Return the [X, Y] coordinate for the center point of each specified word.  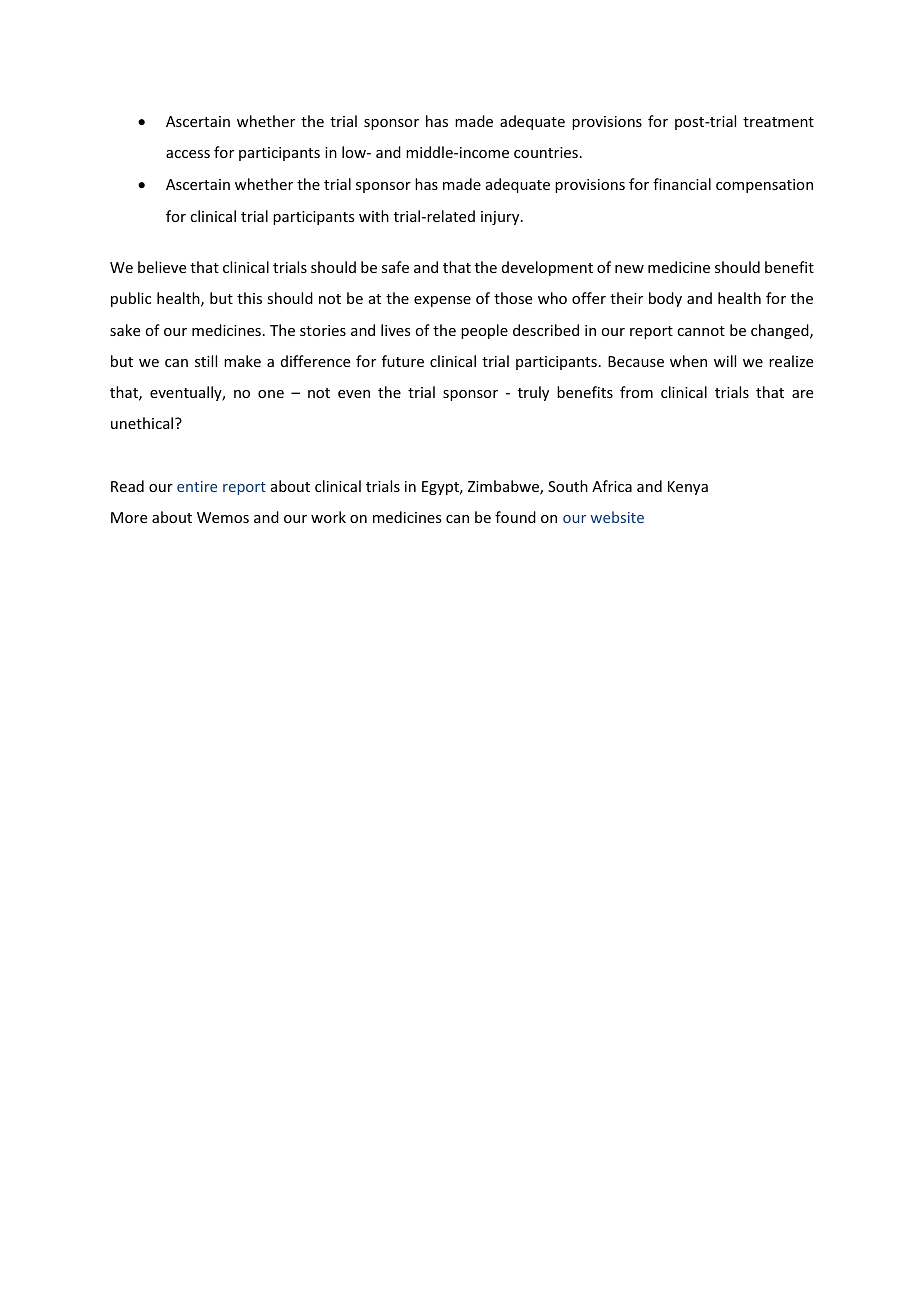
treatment [778, 122]
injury [501, 218]
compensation [764, 186]
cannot [701, 331]
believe [162, 267]
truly [533, 393]
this [249, 298]
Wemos [223, 517]
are [802, 394]
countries [546, 152]
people [484, 331]
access [188, 154]
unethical [143, 423]
